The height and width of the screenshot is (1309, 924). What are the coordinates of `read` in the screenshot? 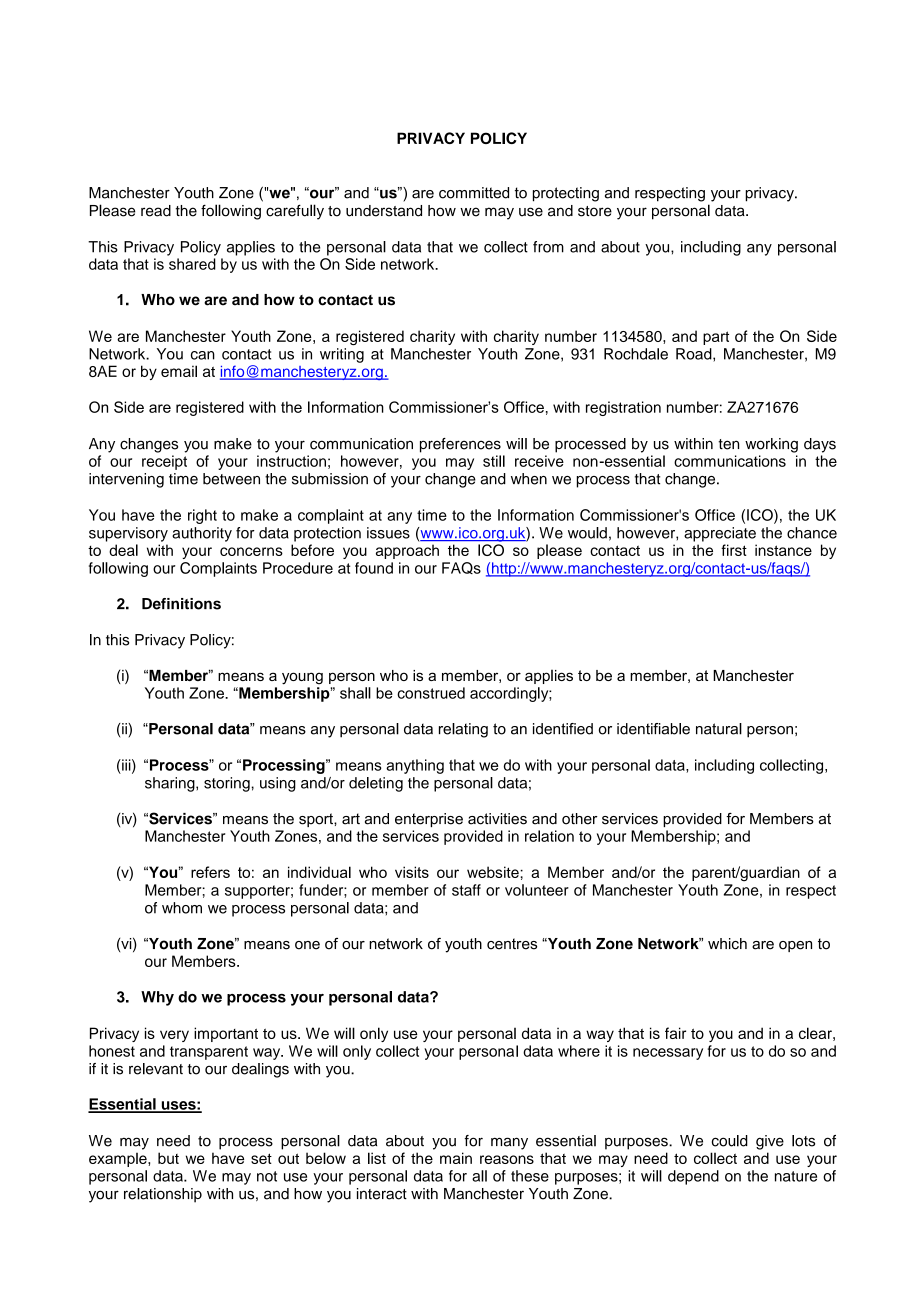 It's located at (156, 211).
